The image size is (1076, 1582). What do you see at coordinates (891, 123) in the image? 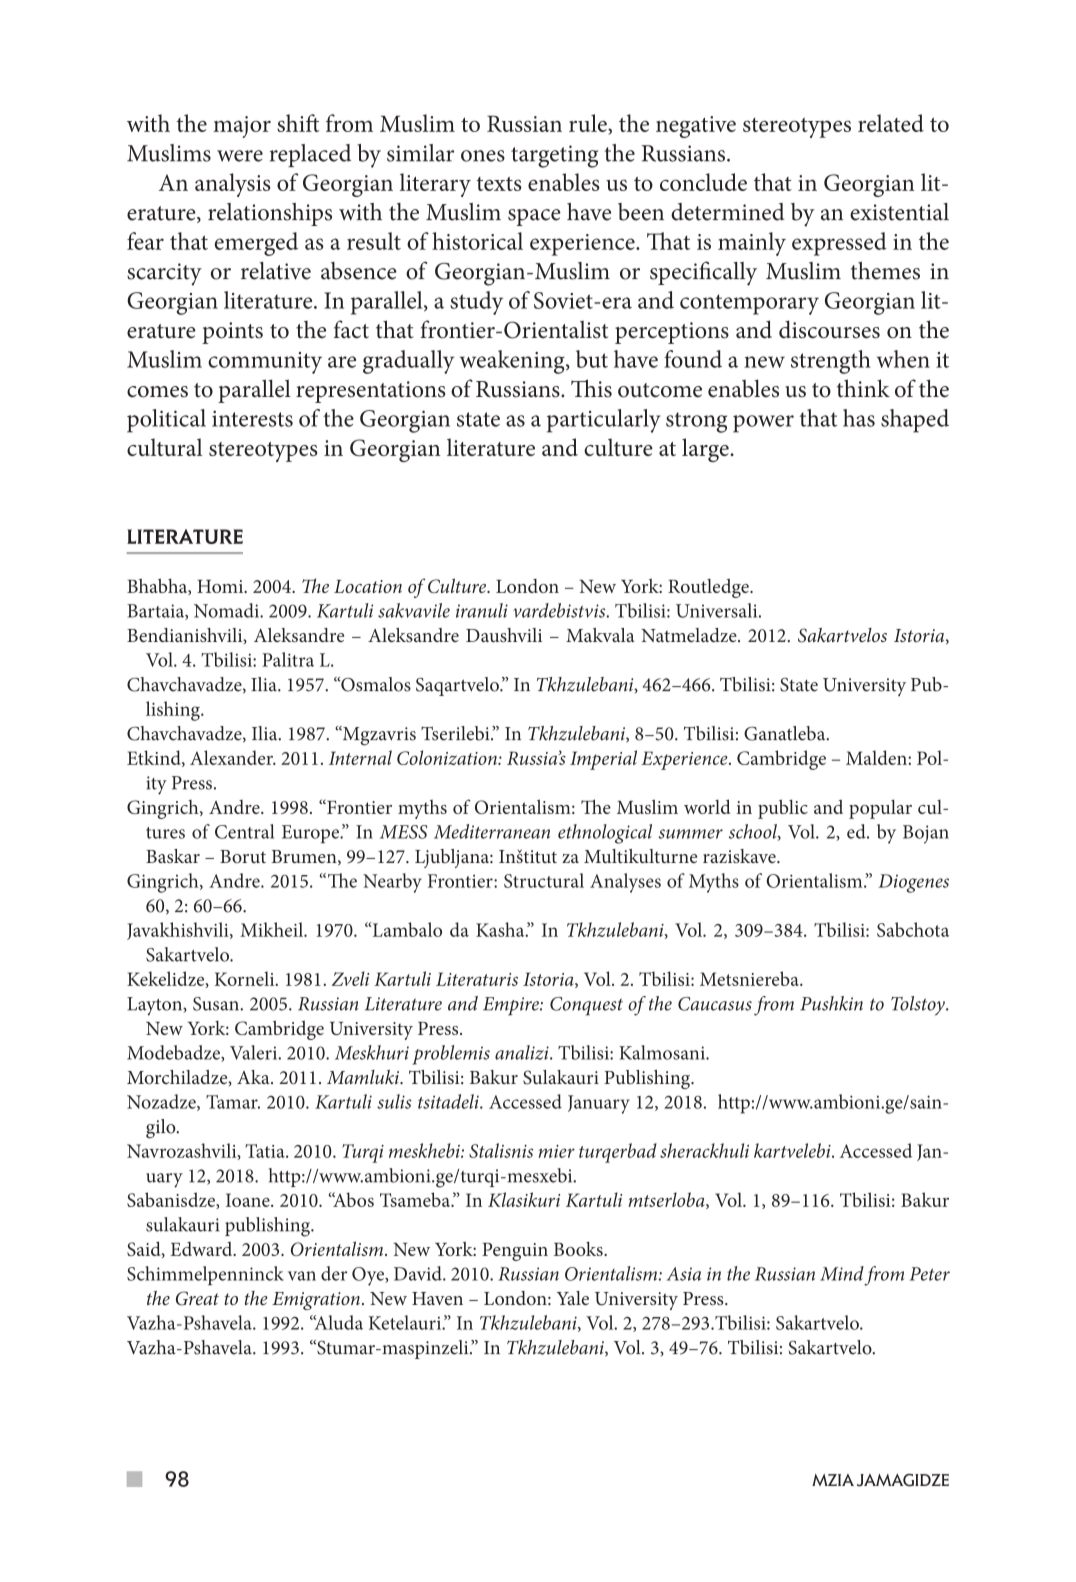
I see `related` at bounding box center [891, 123].
